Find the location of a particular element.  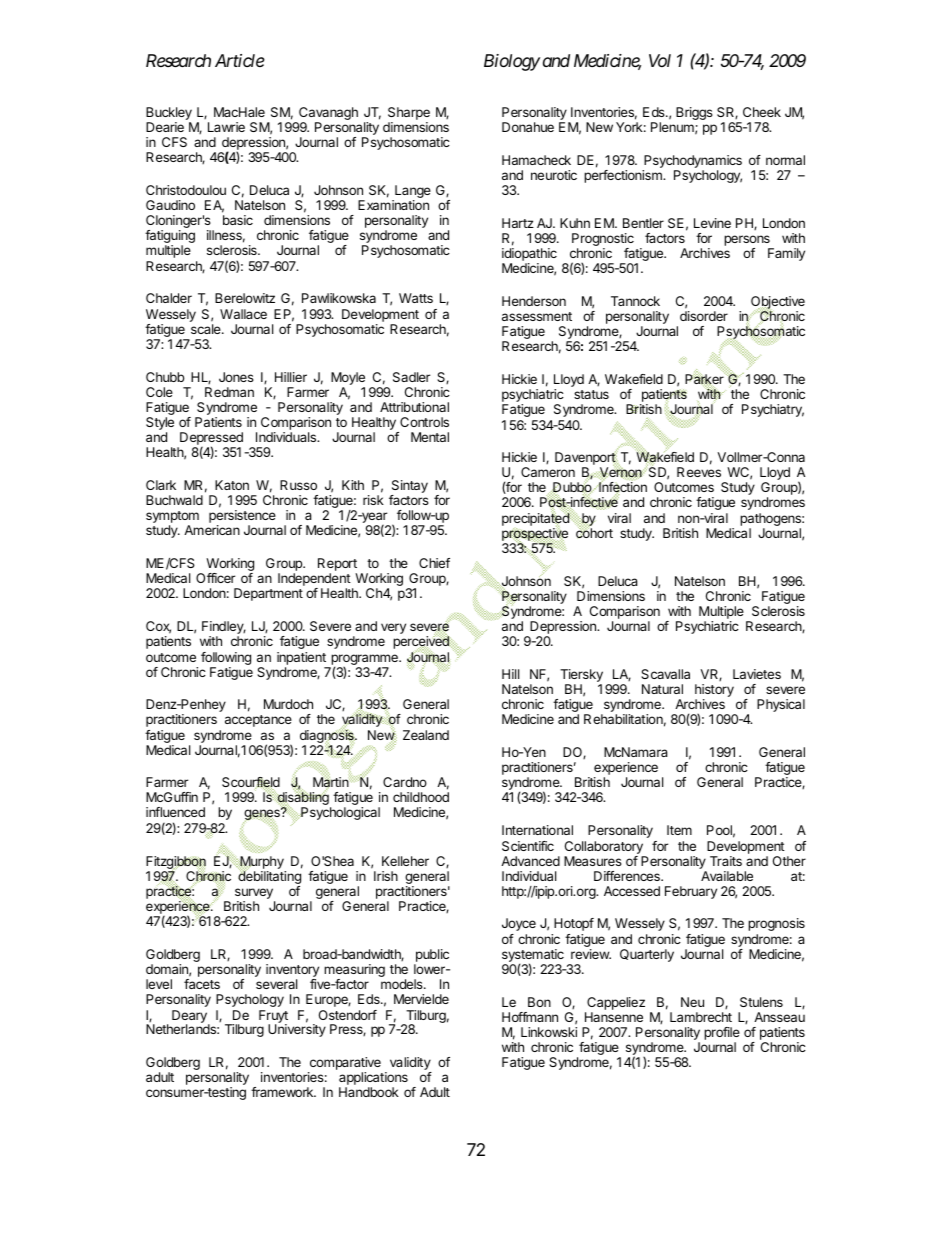

Wallace is located at coordinates (243, 314).
